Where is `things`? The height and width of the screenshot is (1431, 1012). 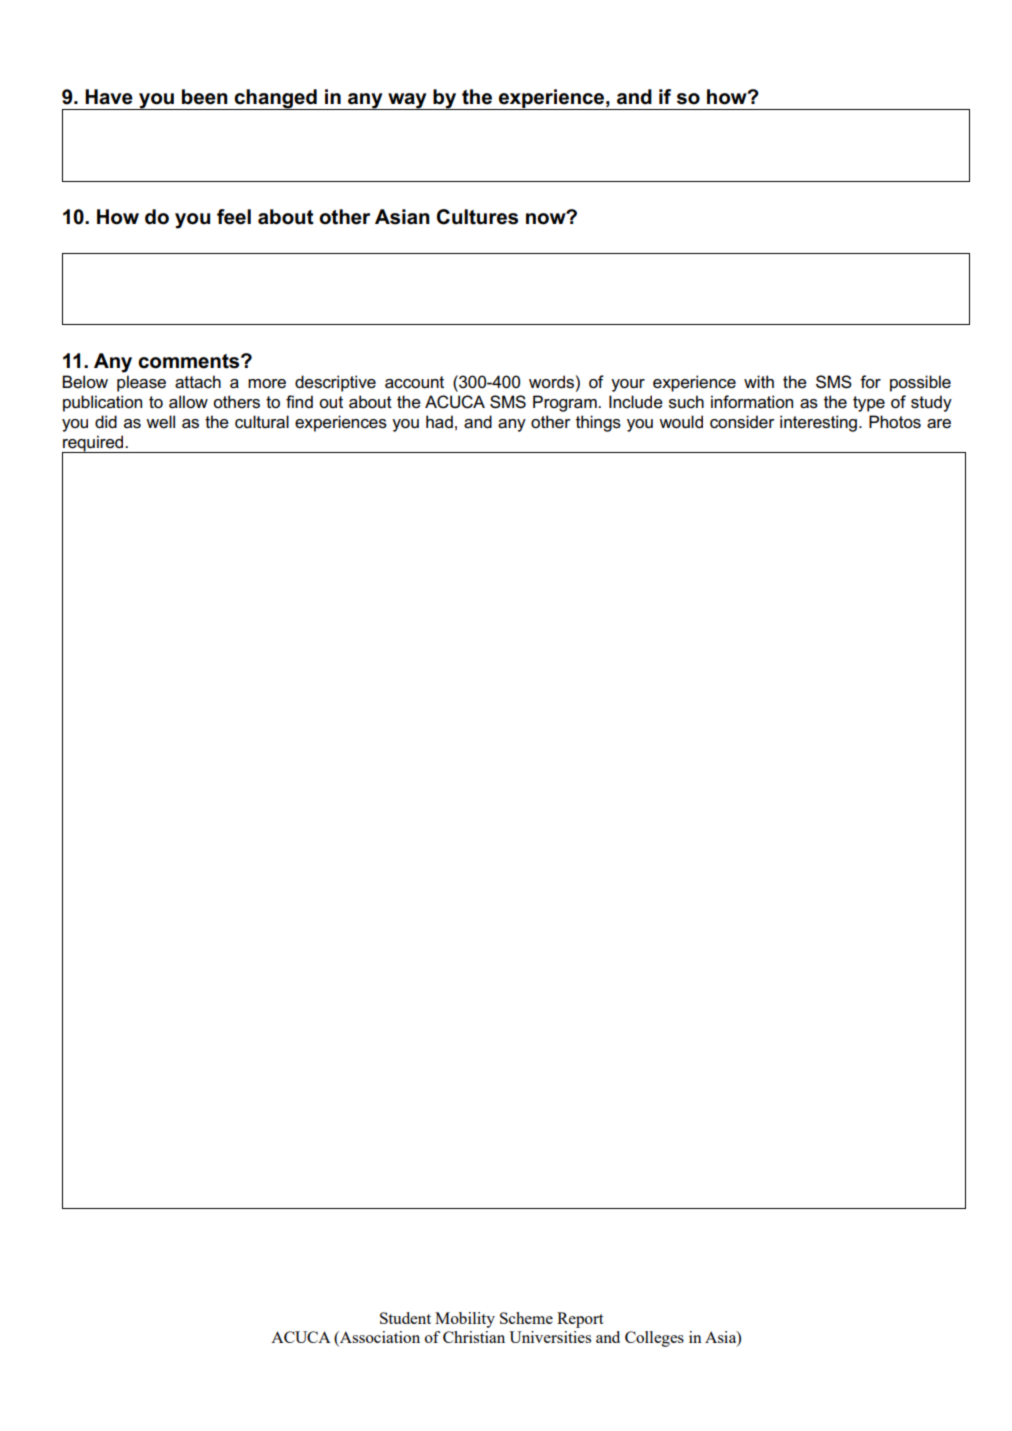 things is located at coordinates (598, 423).
